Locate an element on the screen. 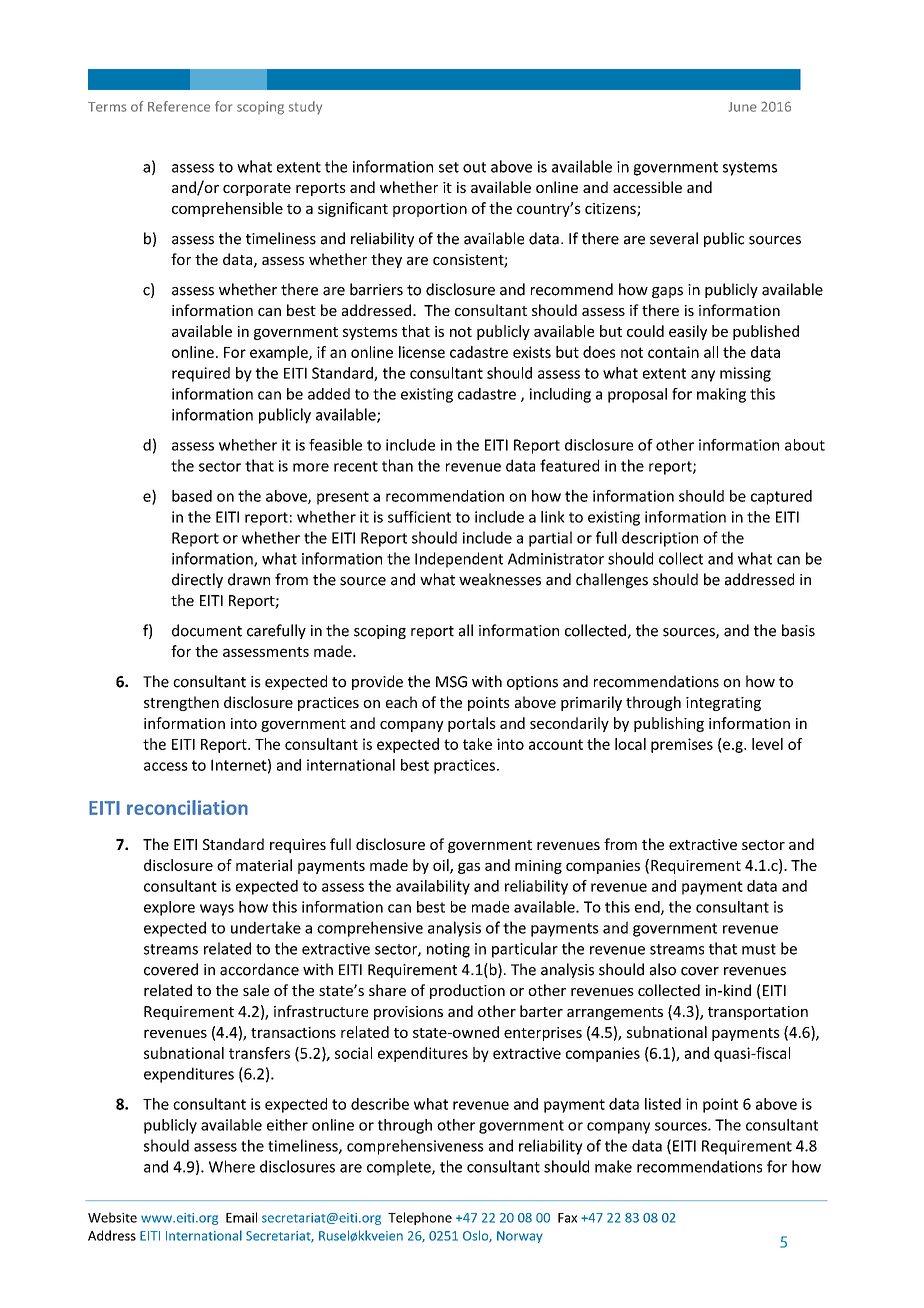 This screenshot has height=1308, width=924. set is located at coordinates (449, 167).
